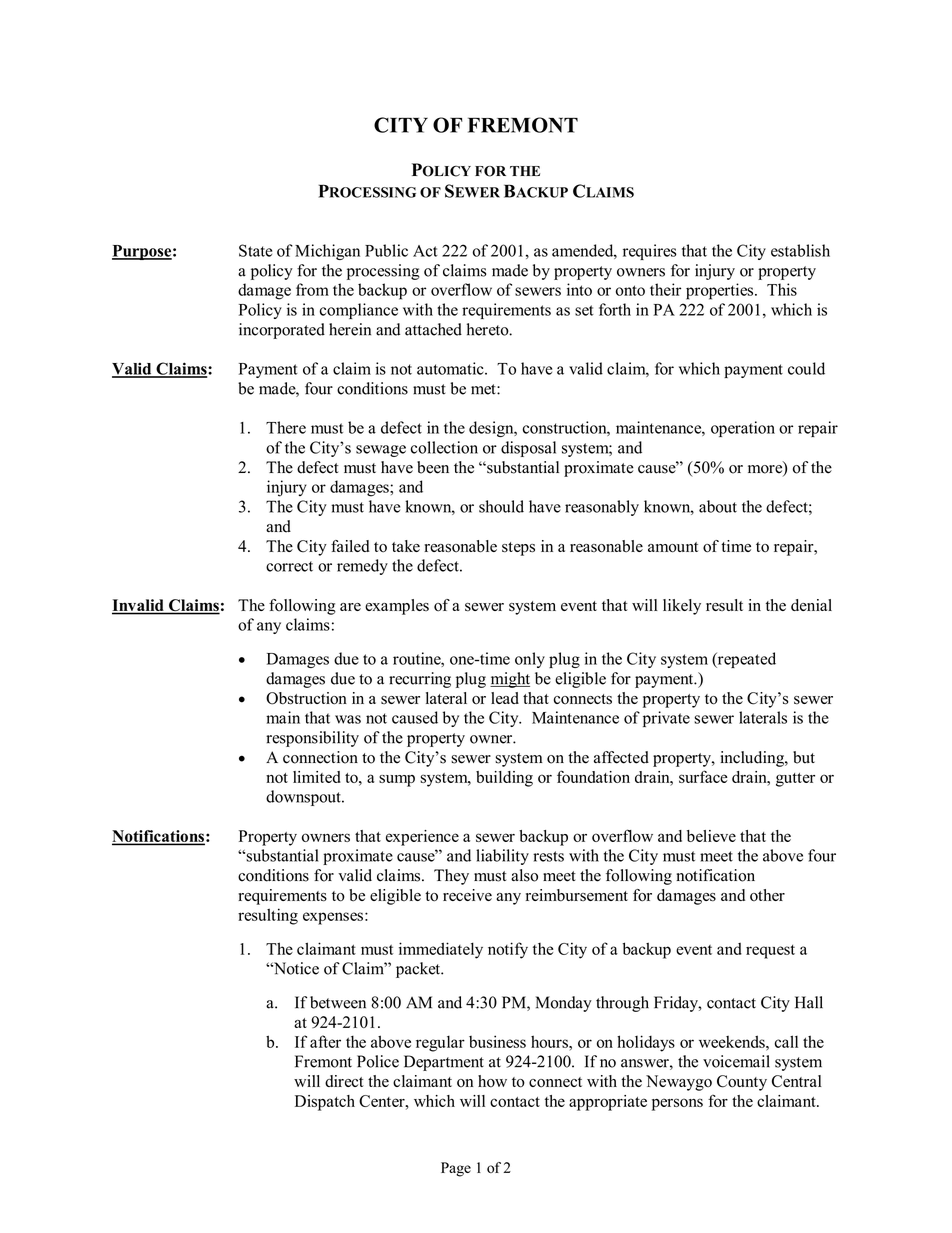 The height and width of the image is (1233, 952). I want to click on correct, so click(289, 566).
